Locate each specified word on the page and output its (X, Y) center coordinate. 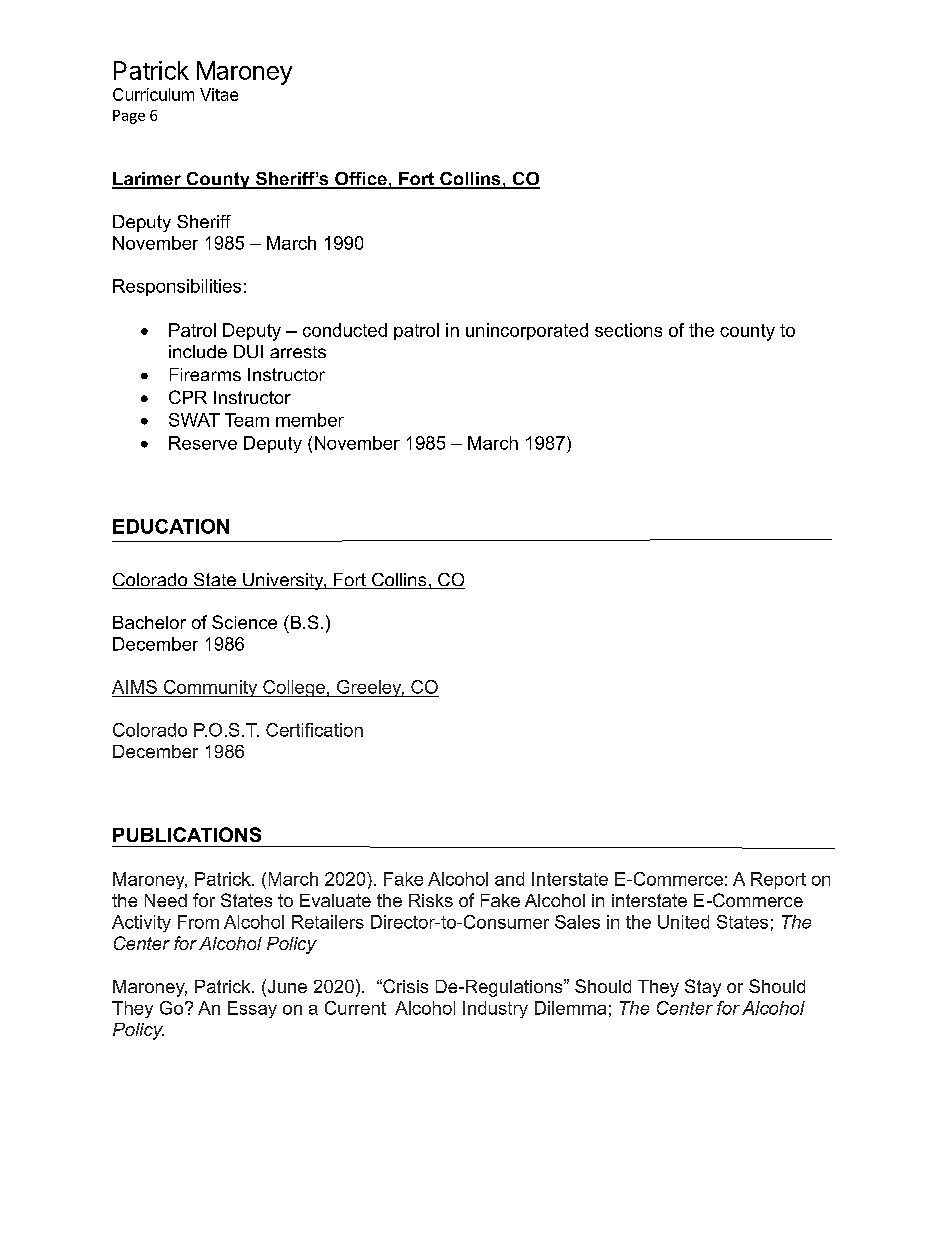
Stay (703, 988)
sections (628, 330)
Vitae (219, 94)
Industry (495, 1009)
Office (361, 180)
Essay (252, 1009)
